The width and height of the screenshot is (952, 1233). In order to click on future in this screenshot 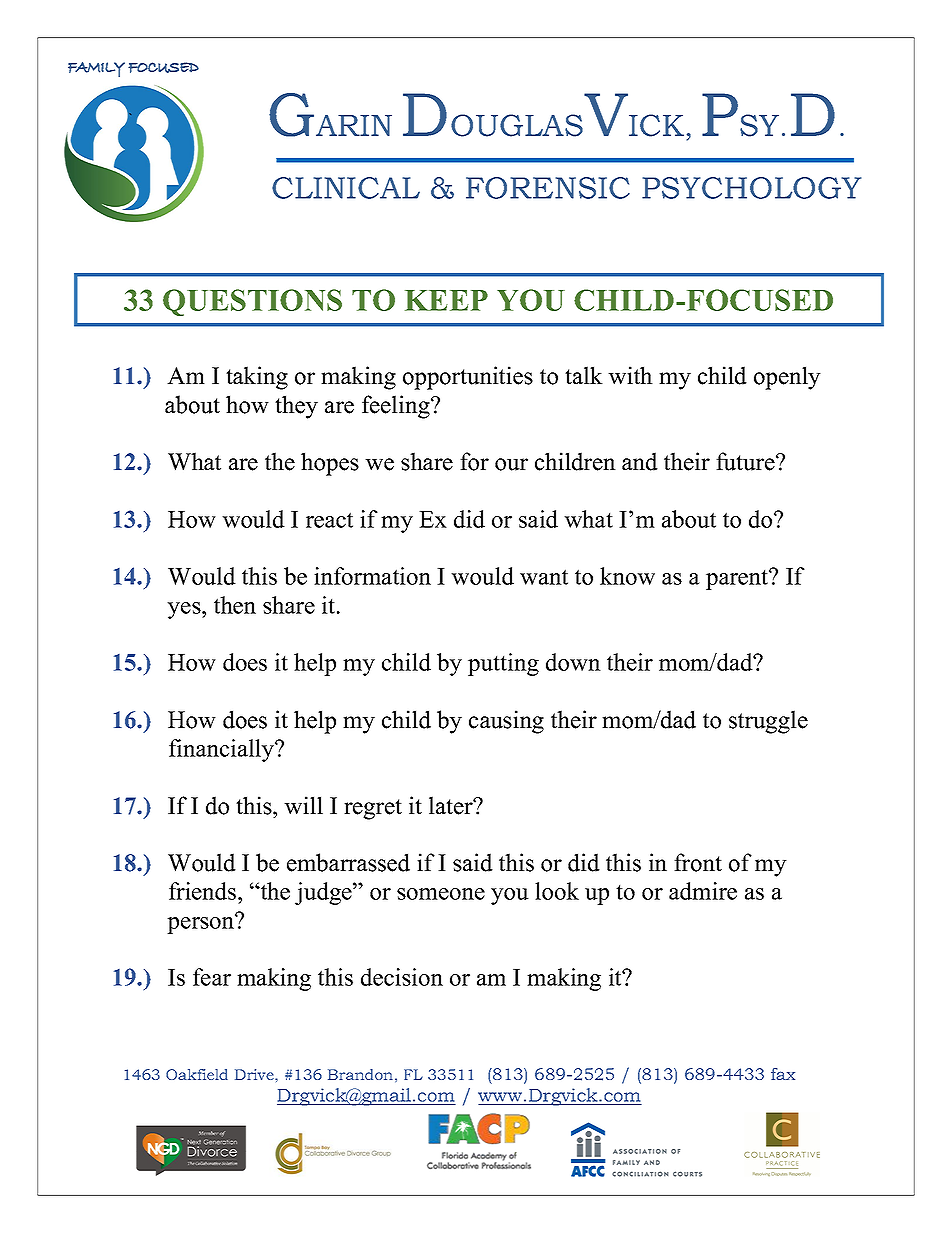, I will do `click(746, 461)`.
